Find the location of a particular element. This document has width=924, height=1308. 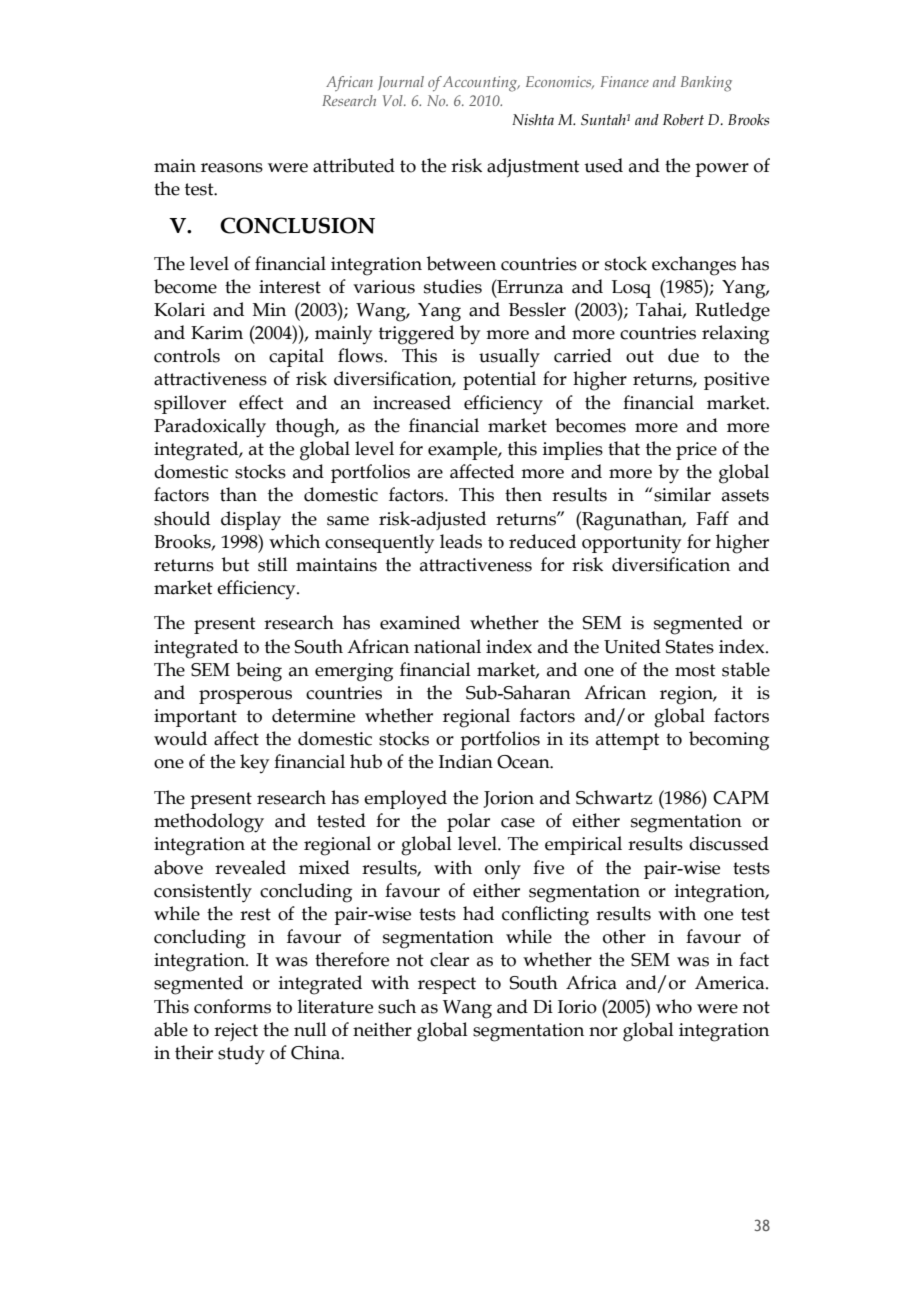

Accounting is located at coordinates (481, 84).
